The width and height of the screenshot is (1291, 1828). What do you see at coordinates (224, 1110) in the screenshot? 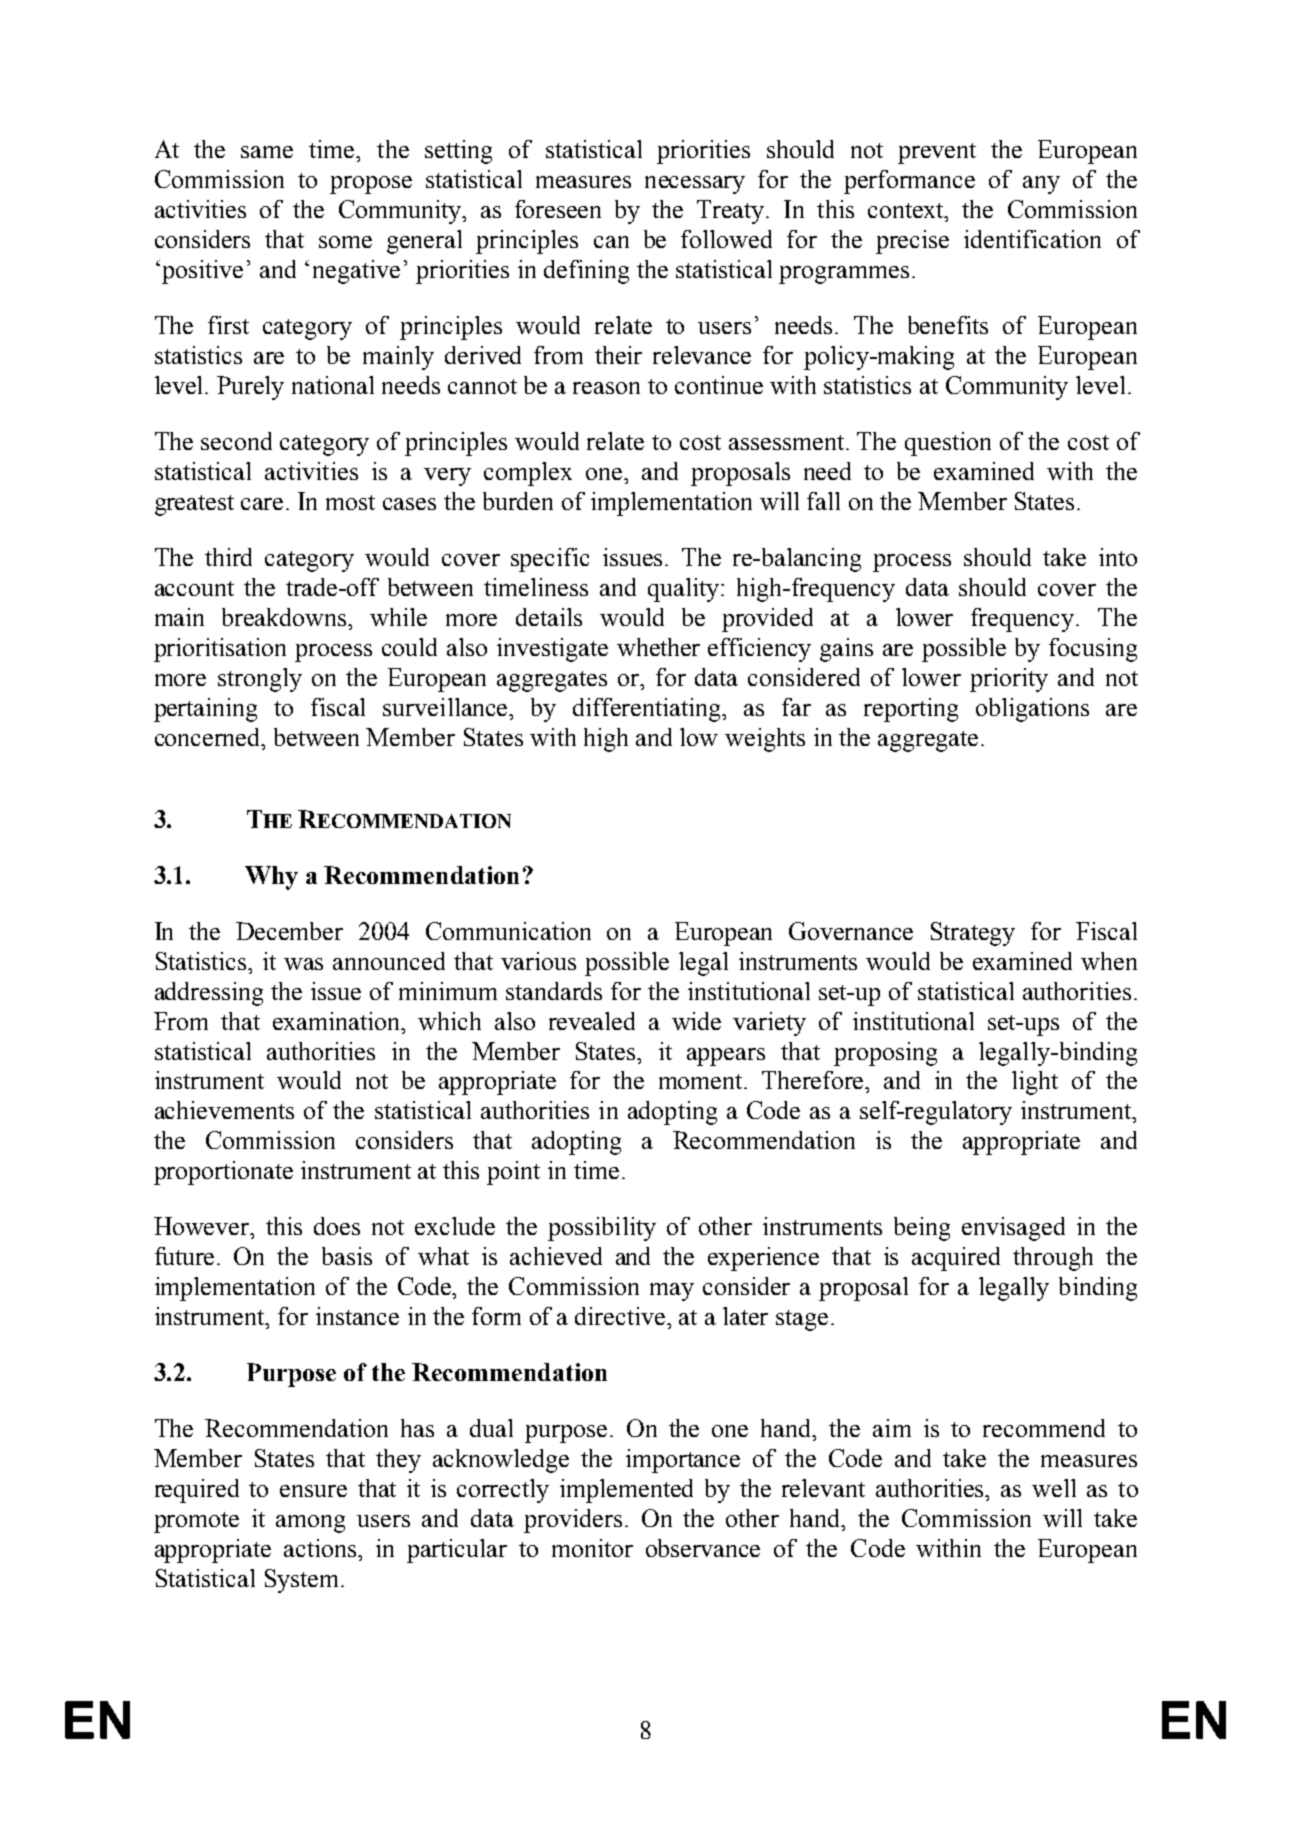
I see `achievements` at bounding box center [224, 1110].
